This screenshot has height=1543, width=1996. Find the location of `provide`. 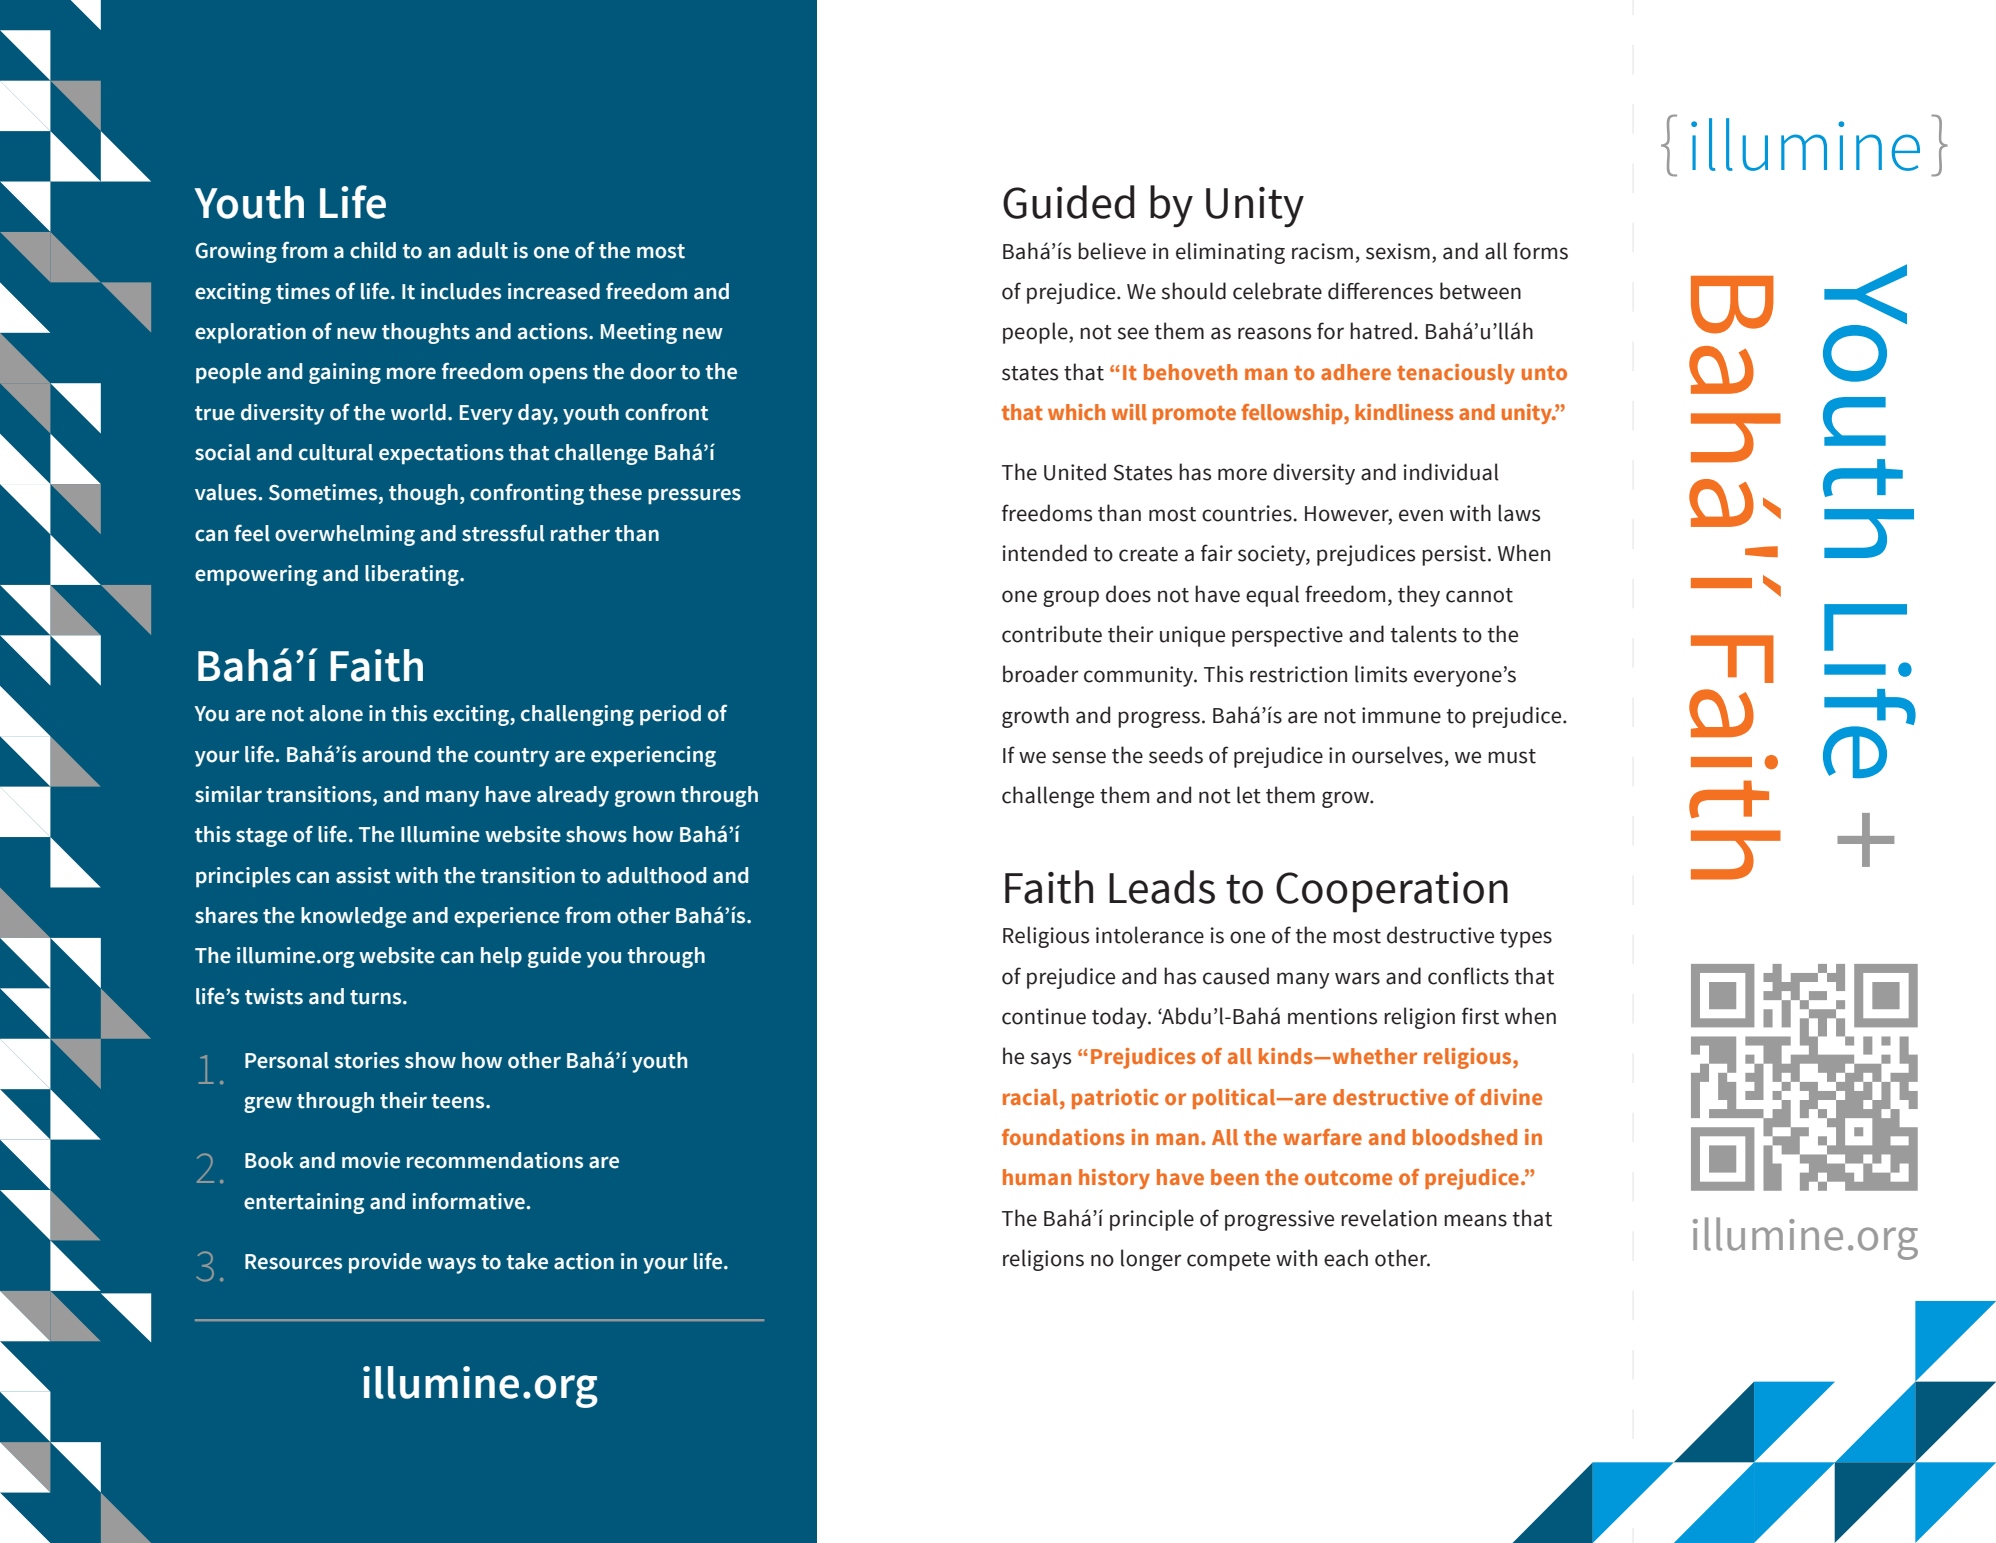

provide is located at coordinates (385, 1263).
